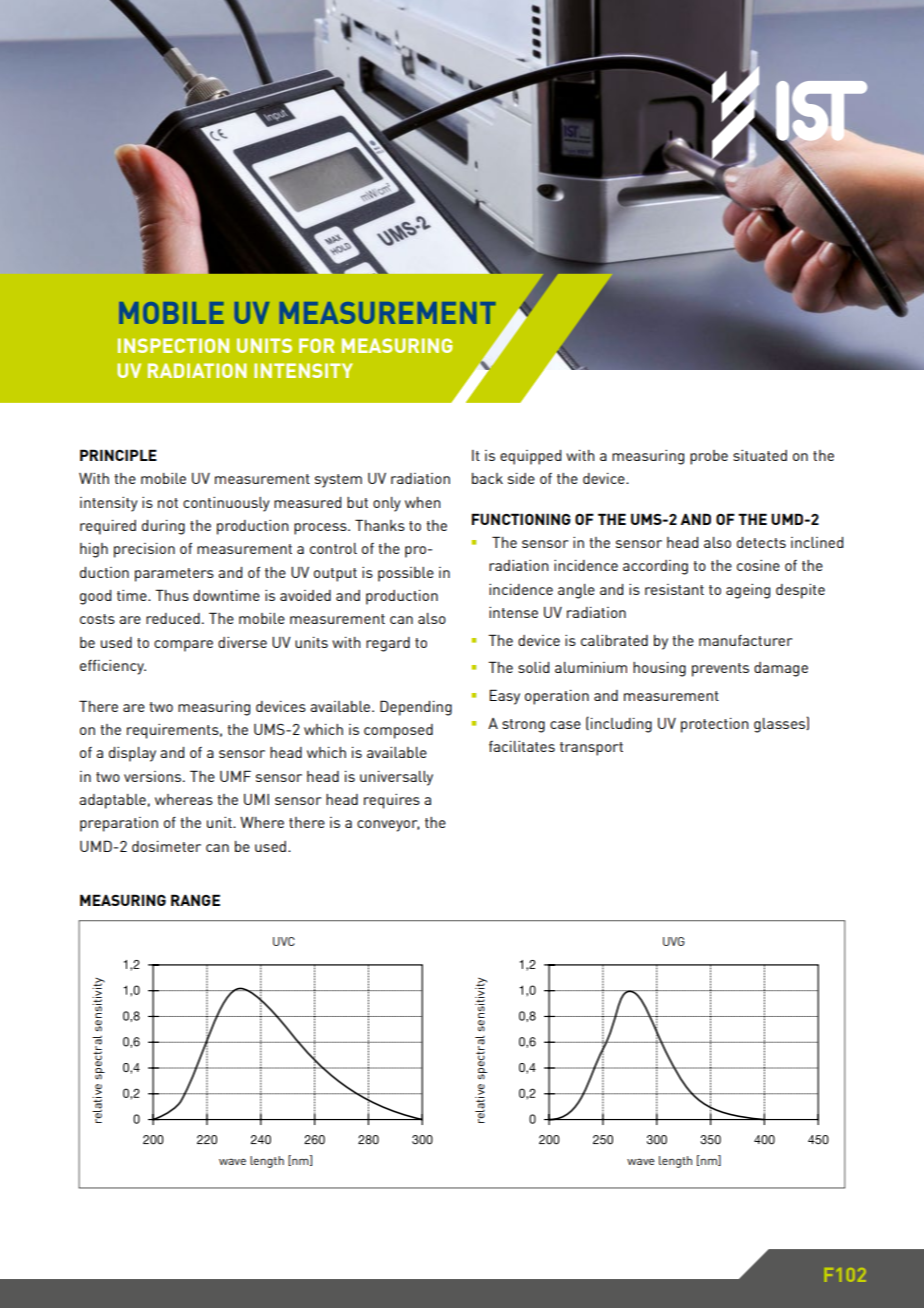  Describe the element at coordinates (284, 941) in the page. I see `UVC` at that location.
